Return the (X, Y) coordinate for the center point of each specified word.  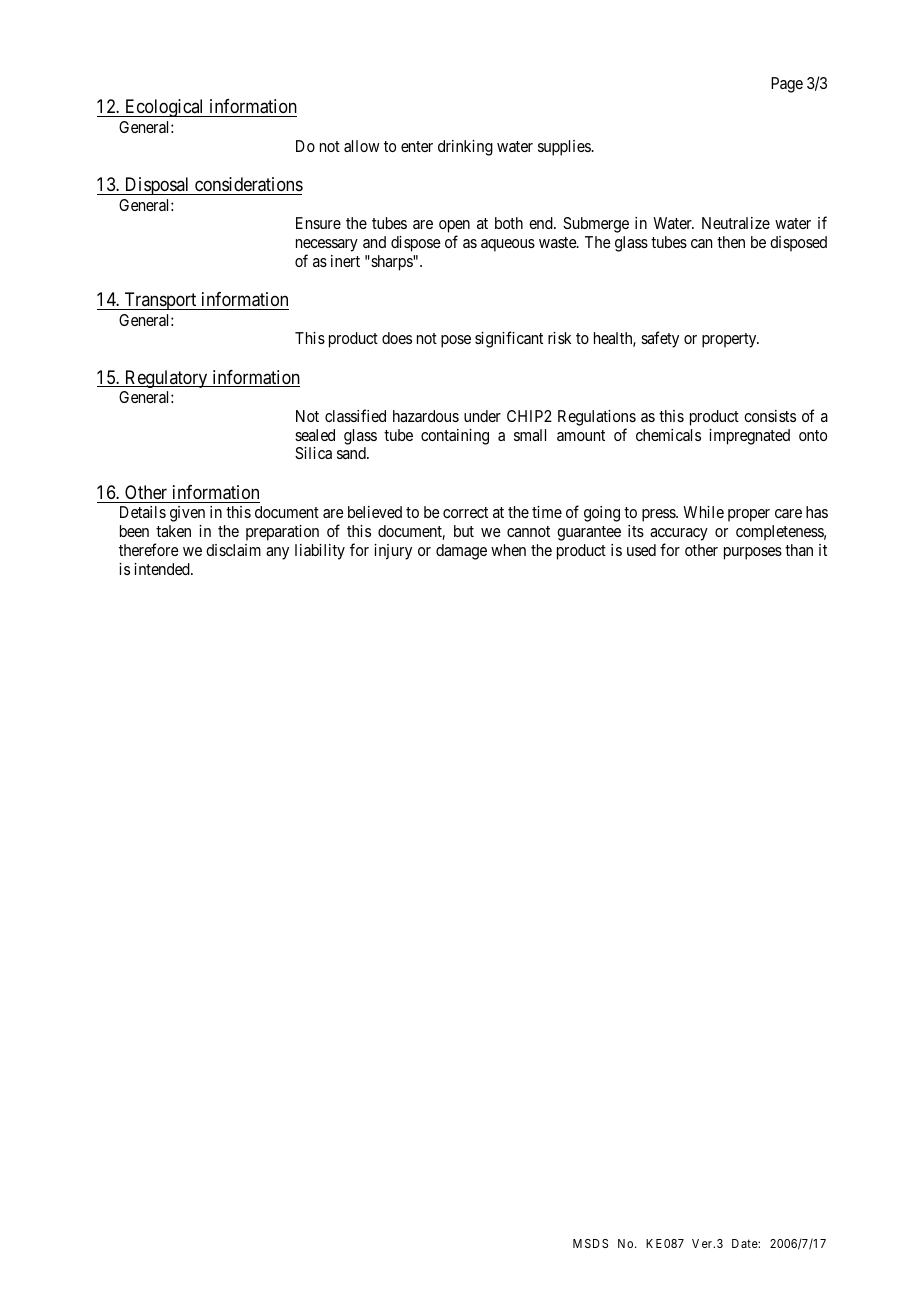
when (508, 550)
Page (787, 85)
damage (461, 552)
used (641, 550)
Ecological (165, 108)
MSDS (590, 1243)
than (799, 550)
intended (163, 569)
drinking (465, 148)
